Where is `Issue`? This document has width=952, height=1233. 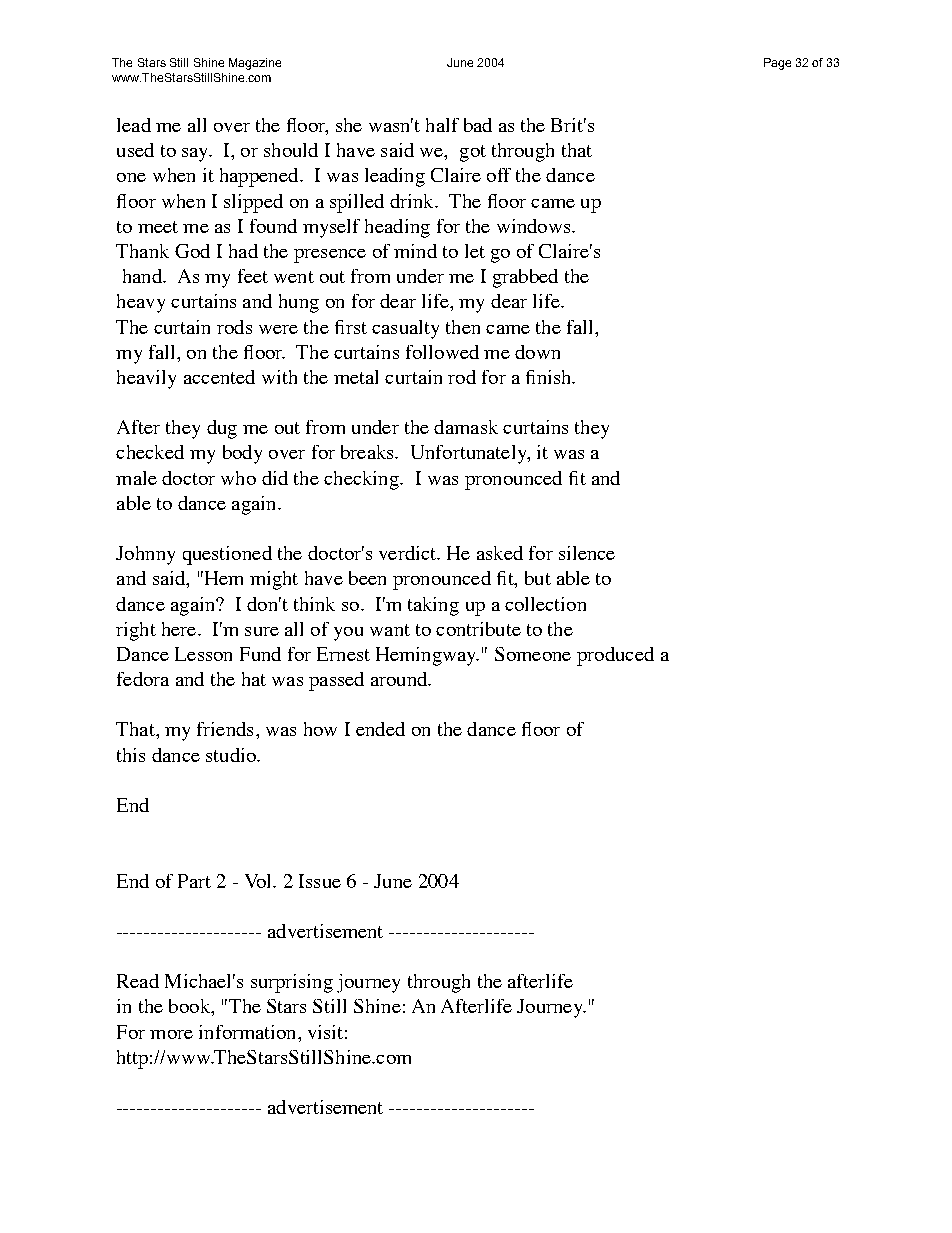
Issue is located at coordinates (320, 881).
